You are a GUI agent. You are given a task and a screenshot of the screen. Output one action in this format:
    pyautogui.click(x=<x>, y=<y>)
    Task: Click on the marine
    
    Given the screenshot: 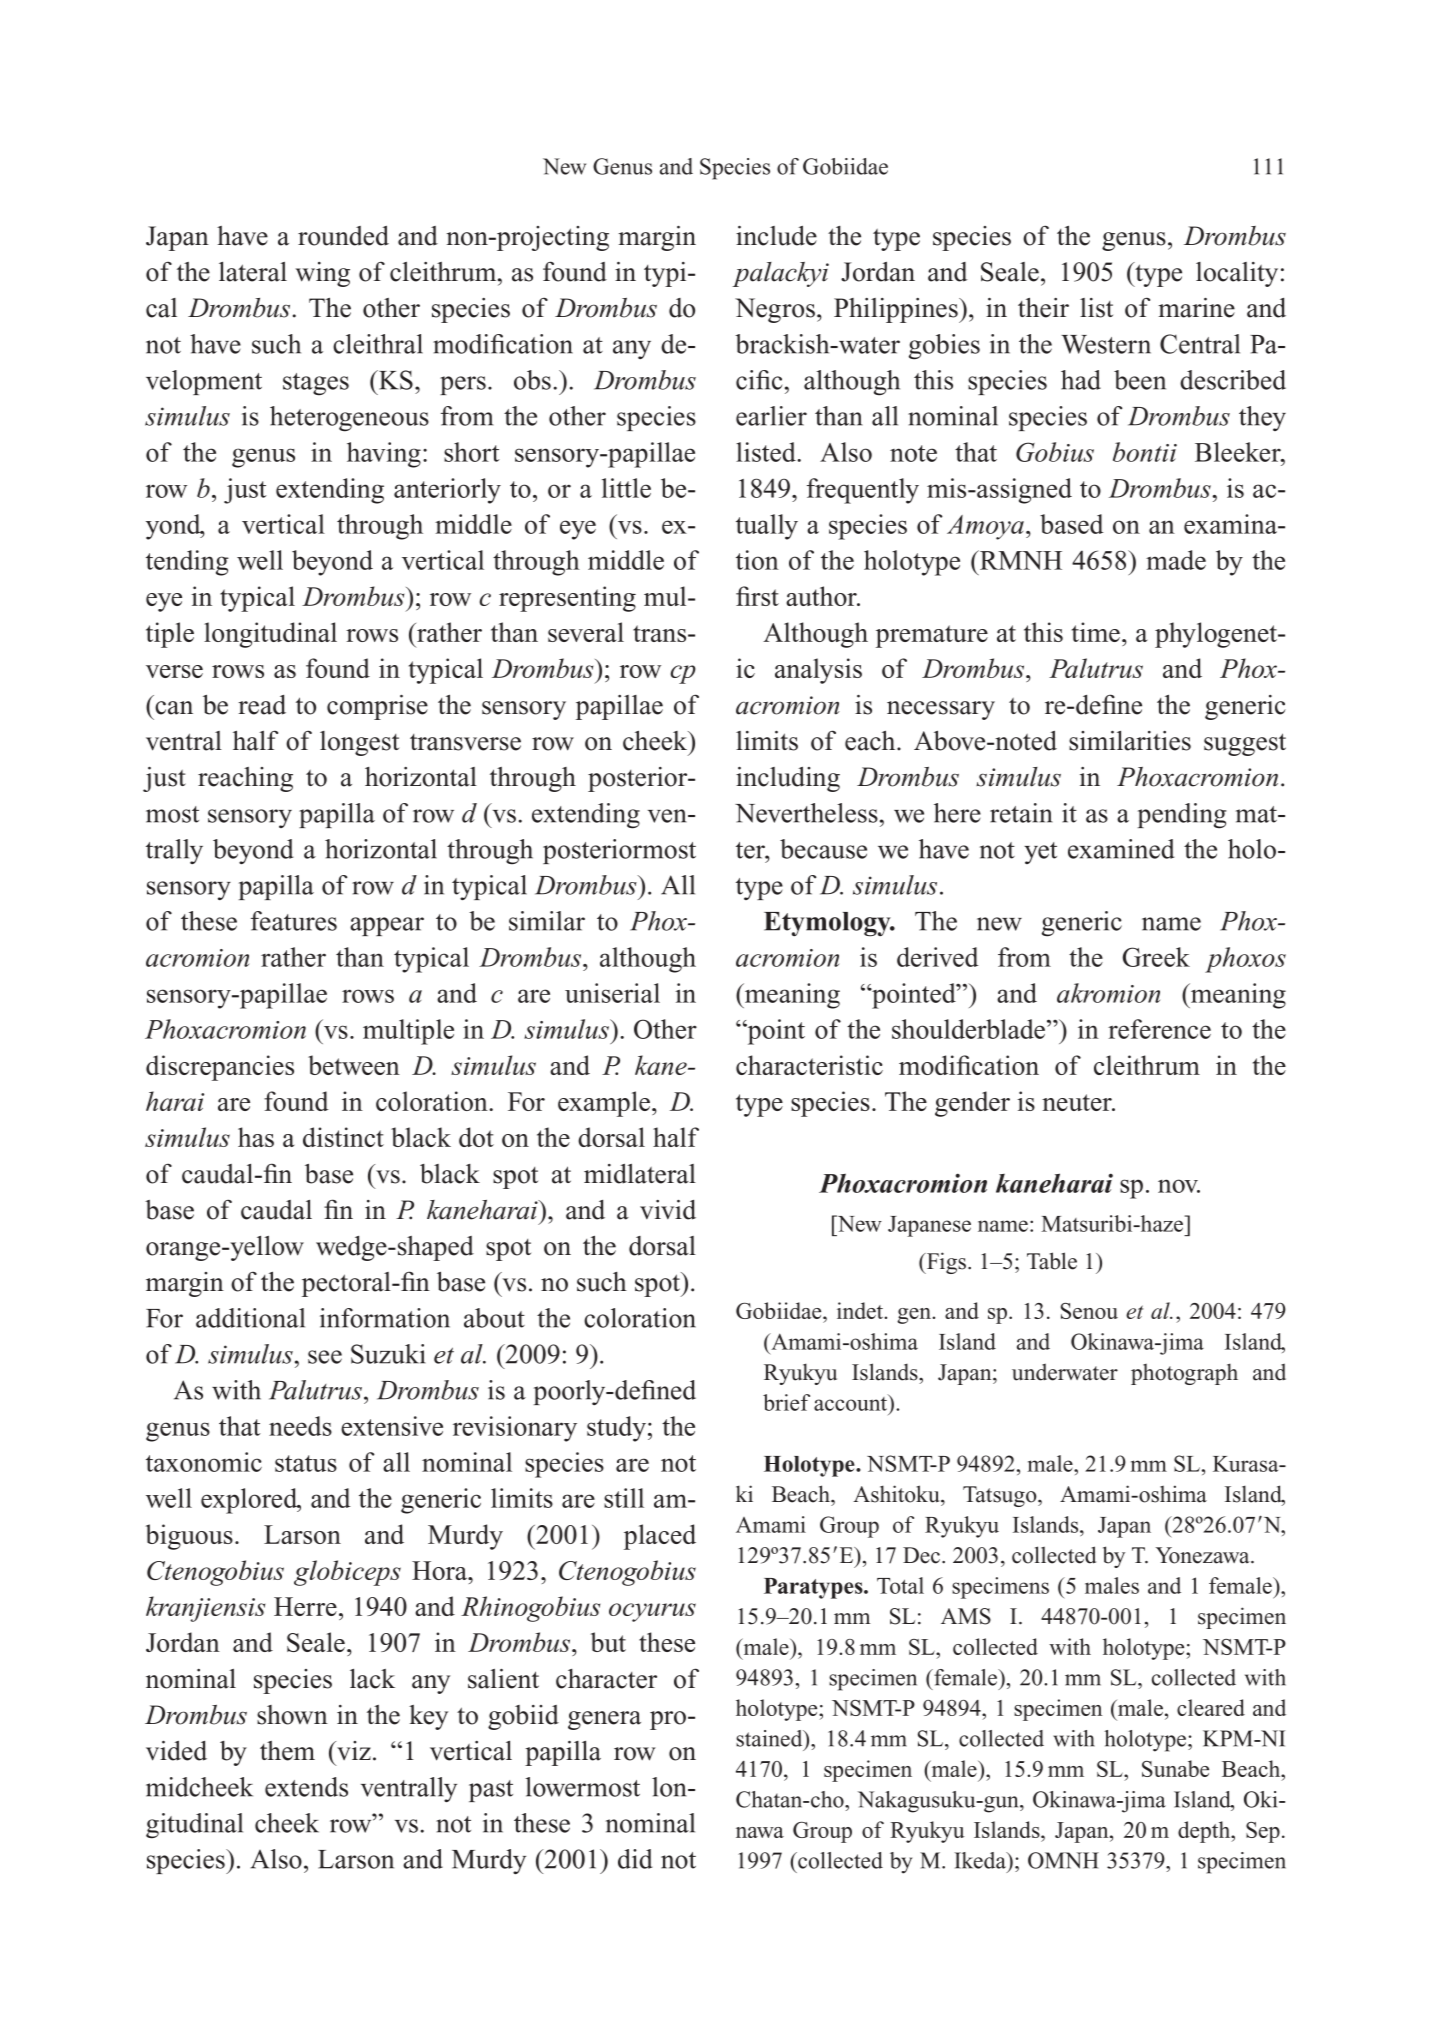 What is the action you would take?
    pyautogui.click(x=1196, y=308)
